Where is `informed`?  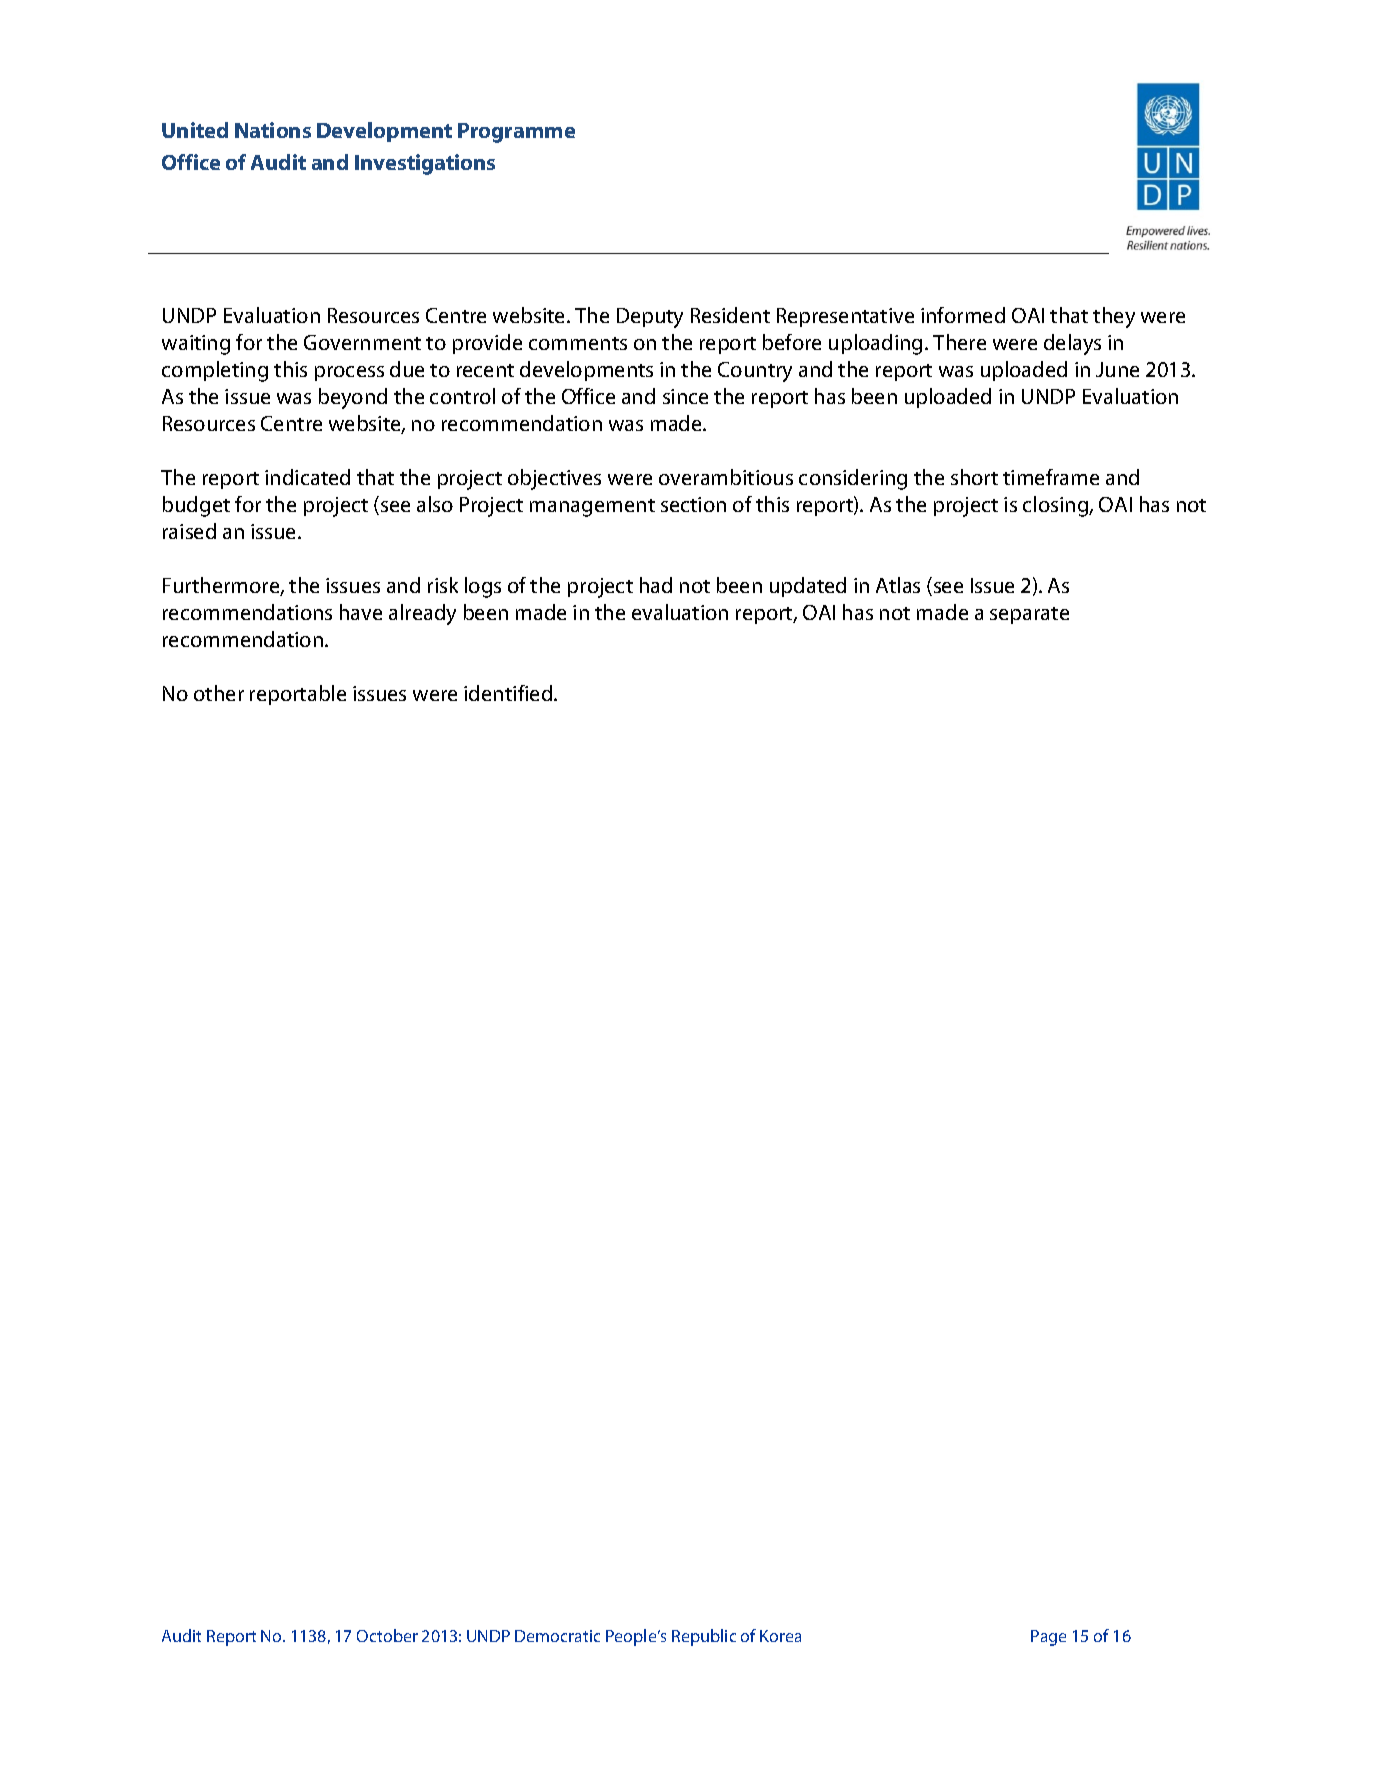 informed is located at coordinates (963, 315).
